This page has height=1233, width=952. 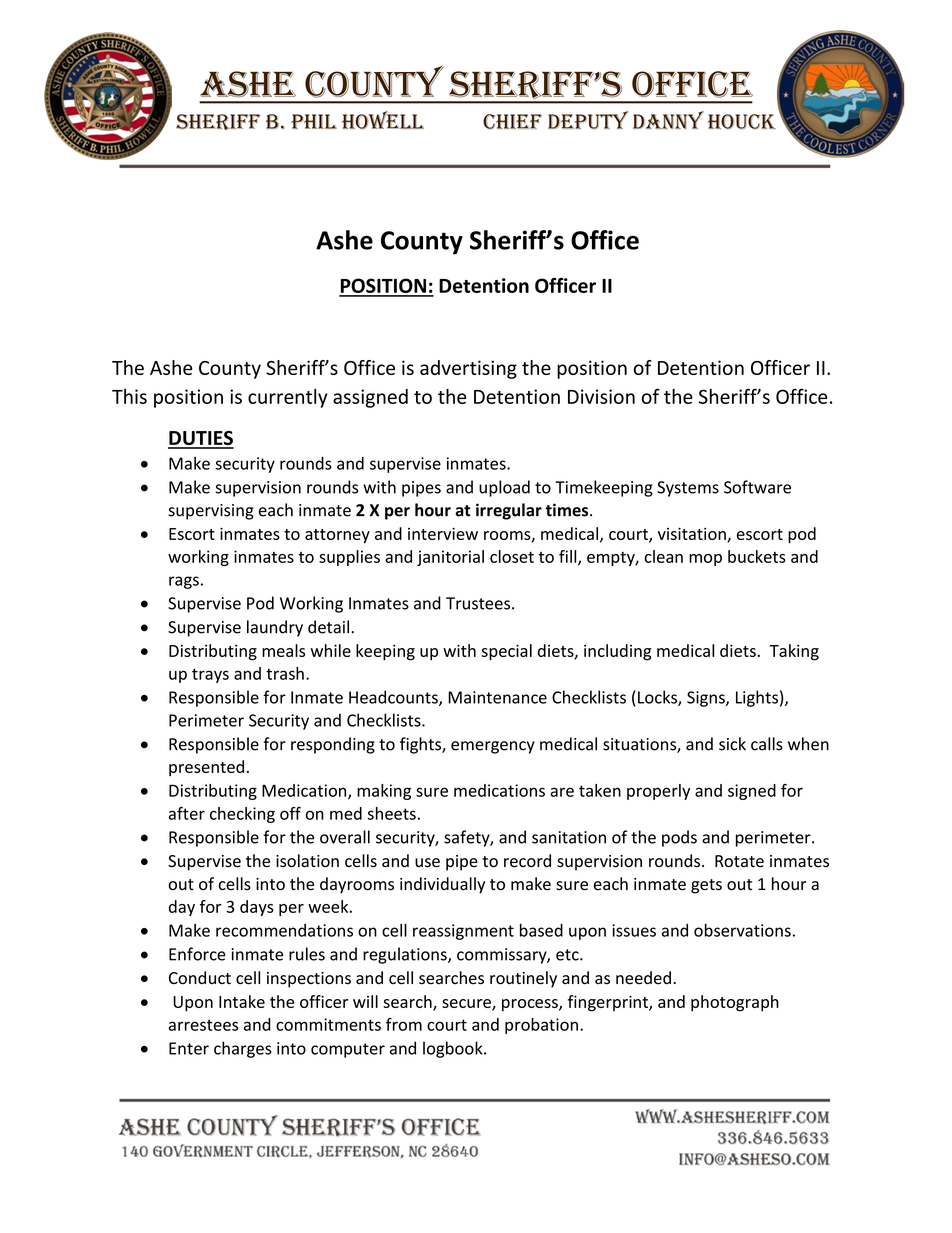 I want to click on CHIEF, so click(x=512, y=121).
